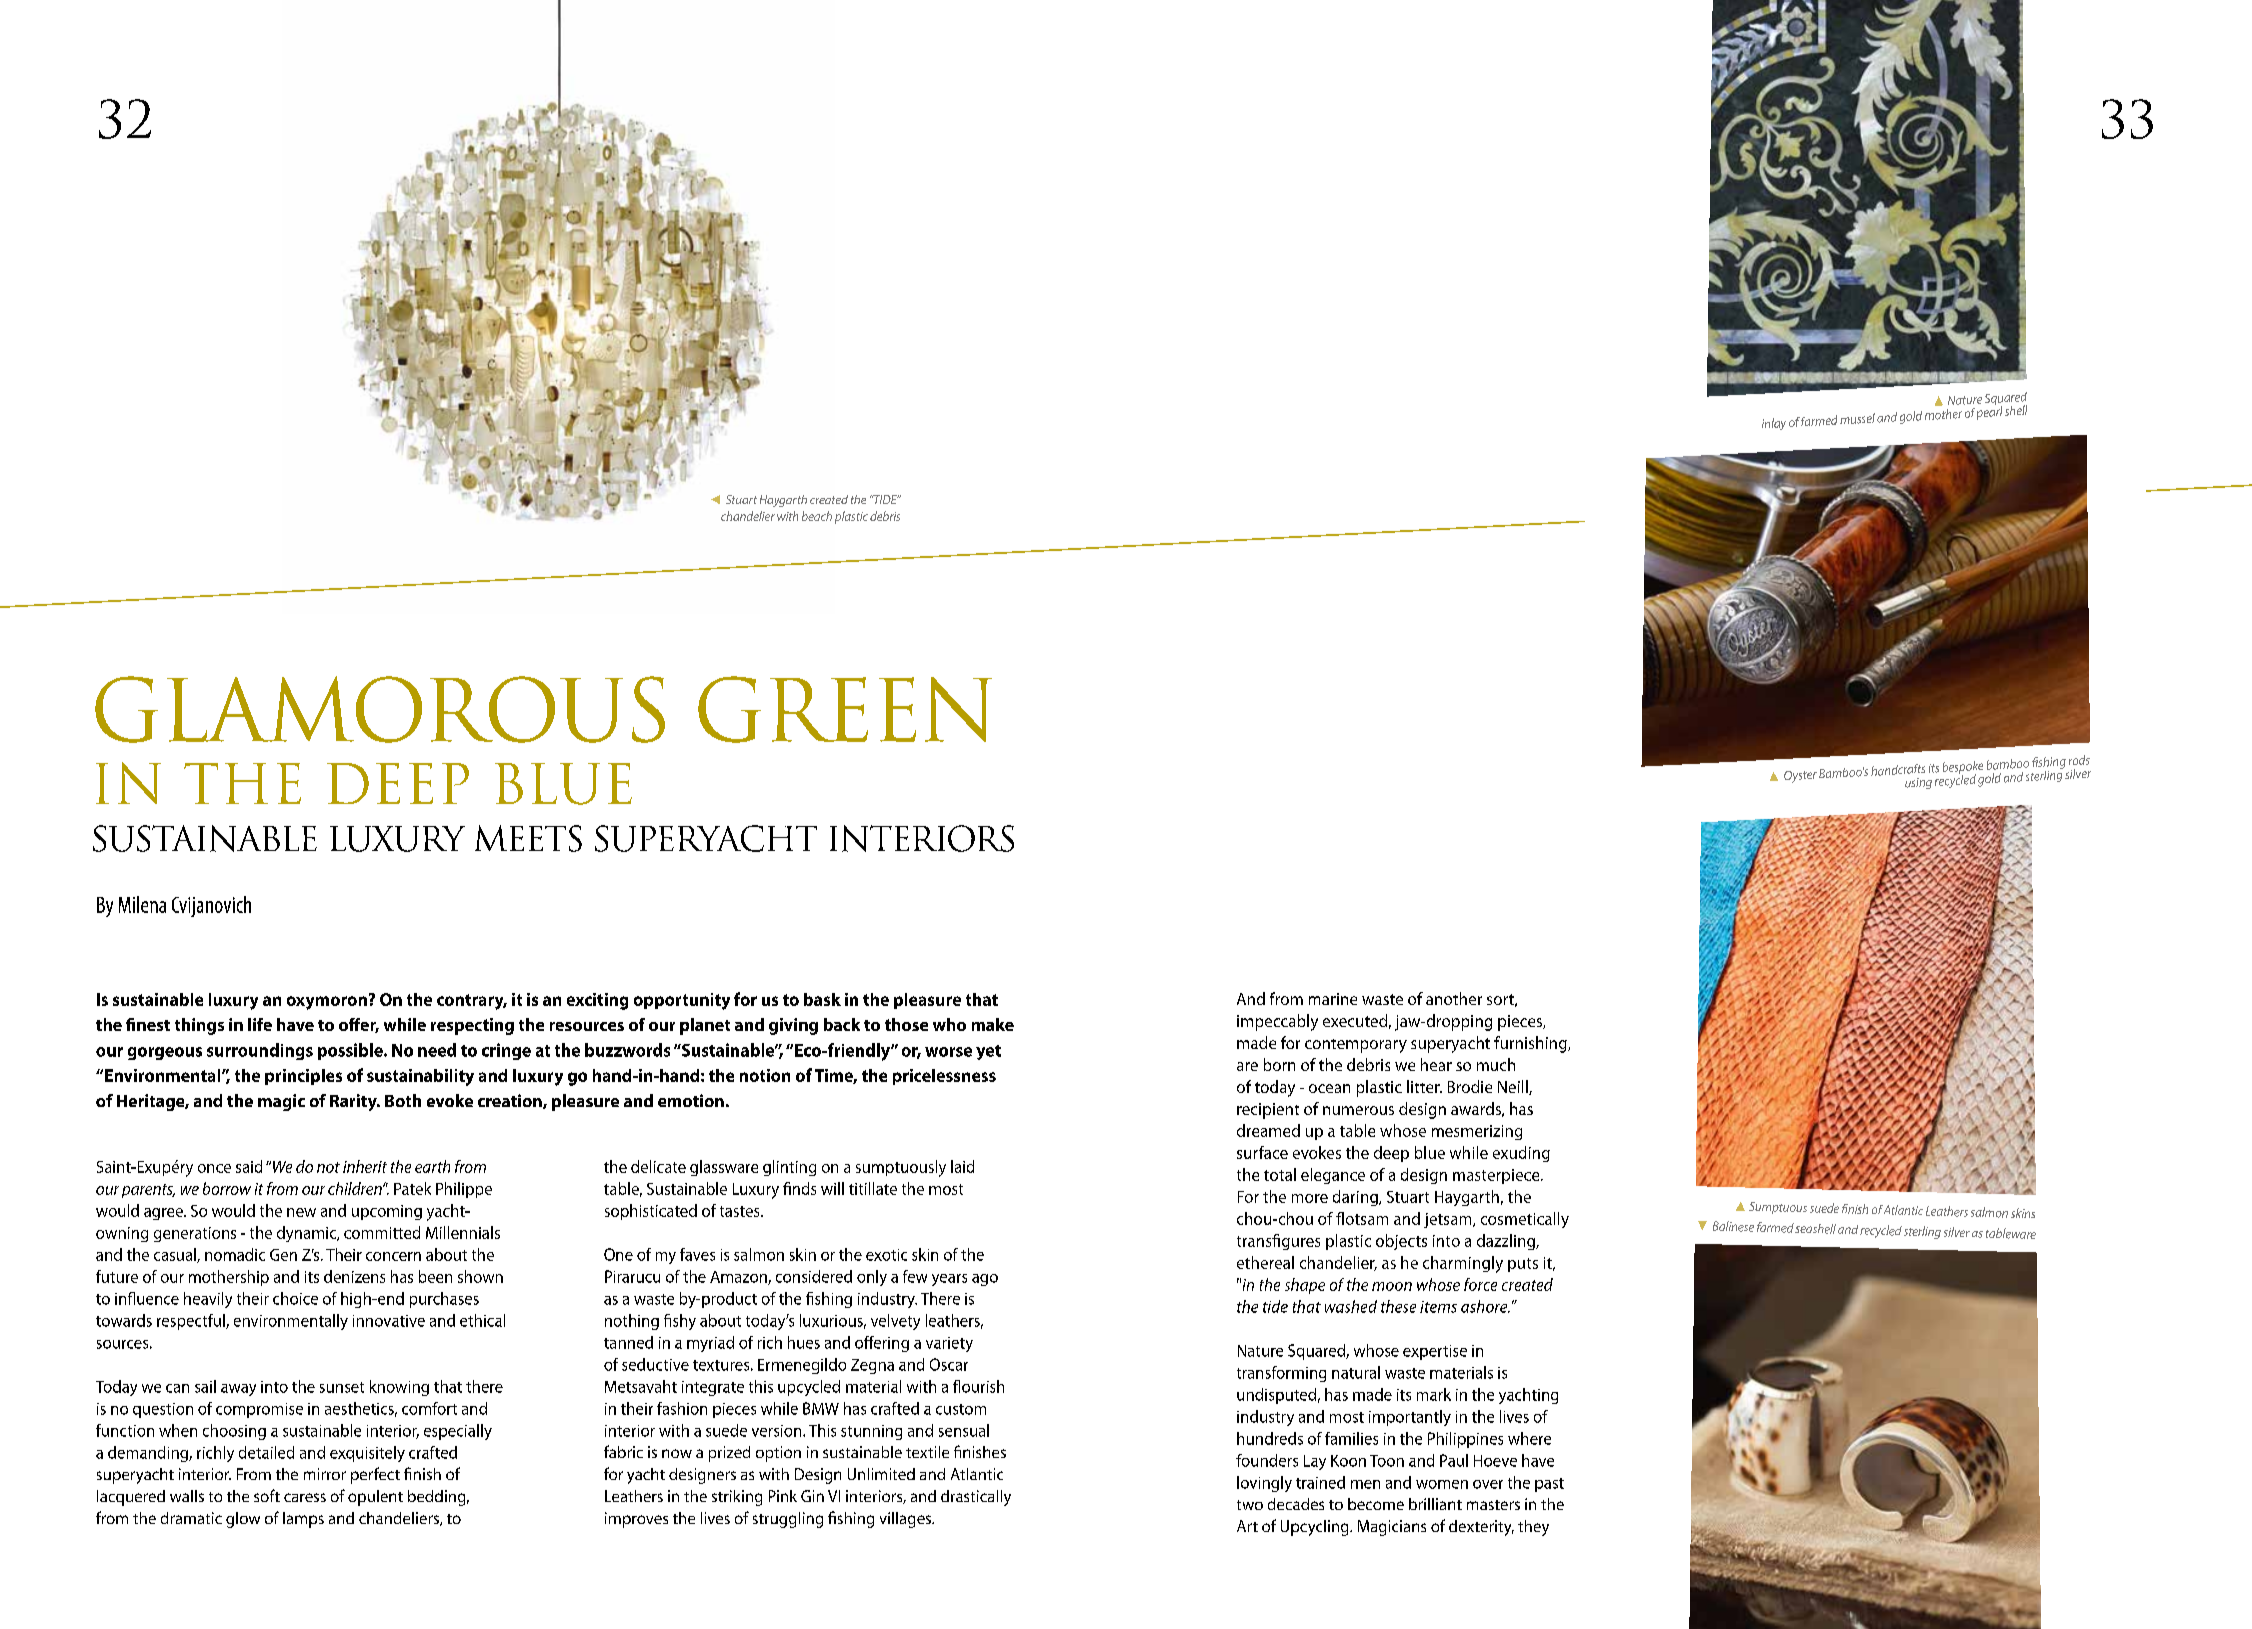 The image size is (2252, 1629). What do you see at coordinates (845, 709) in the page?
I see `GREEN` at bounding box center [845, 709].
